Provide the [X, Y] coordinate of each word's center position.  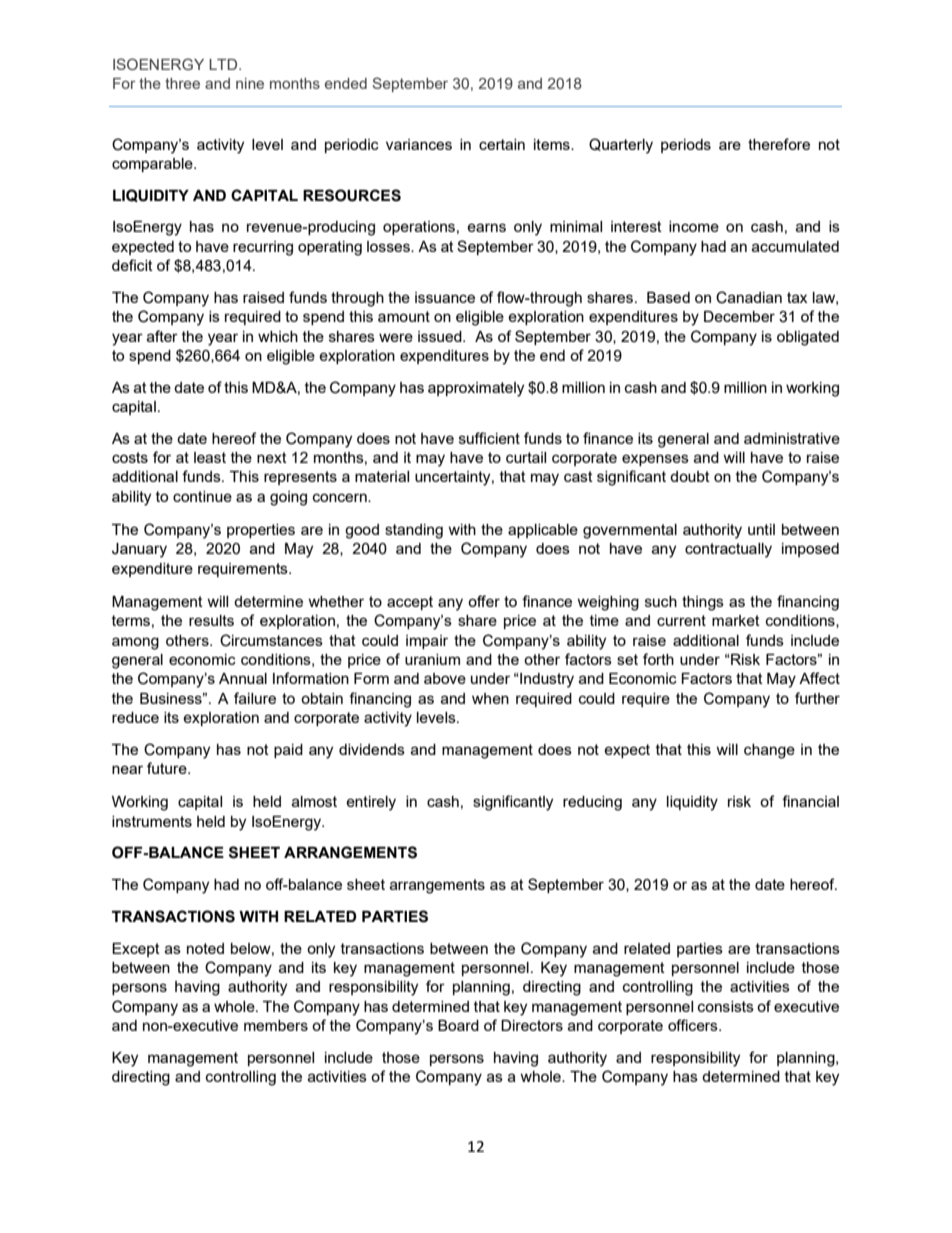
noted [205, 948]
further [817, 698]
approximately [476, 389]
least [210, 457]
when [490, 698]
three [182, 83]
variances [419, 144]
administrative [792, 438]
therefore [779, 144]
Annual [243, 678]
